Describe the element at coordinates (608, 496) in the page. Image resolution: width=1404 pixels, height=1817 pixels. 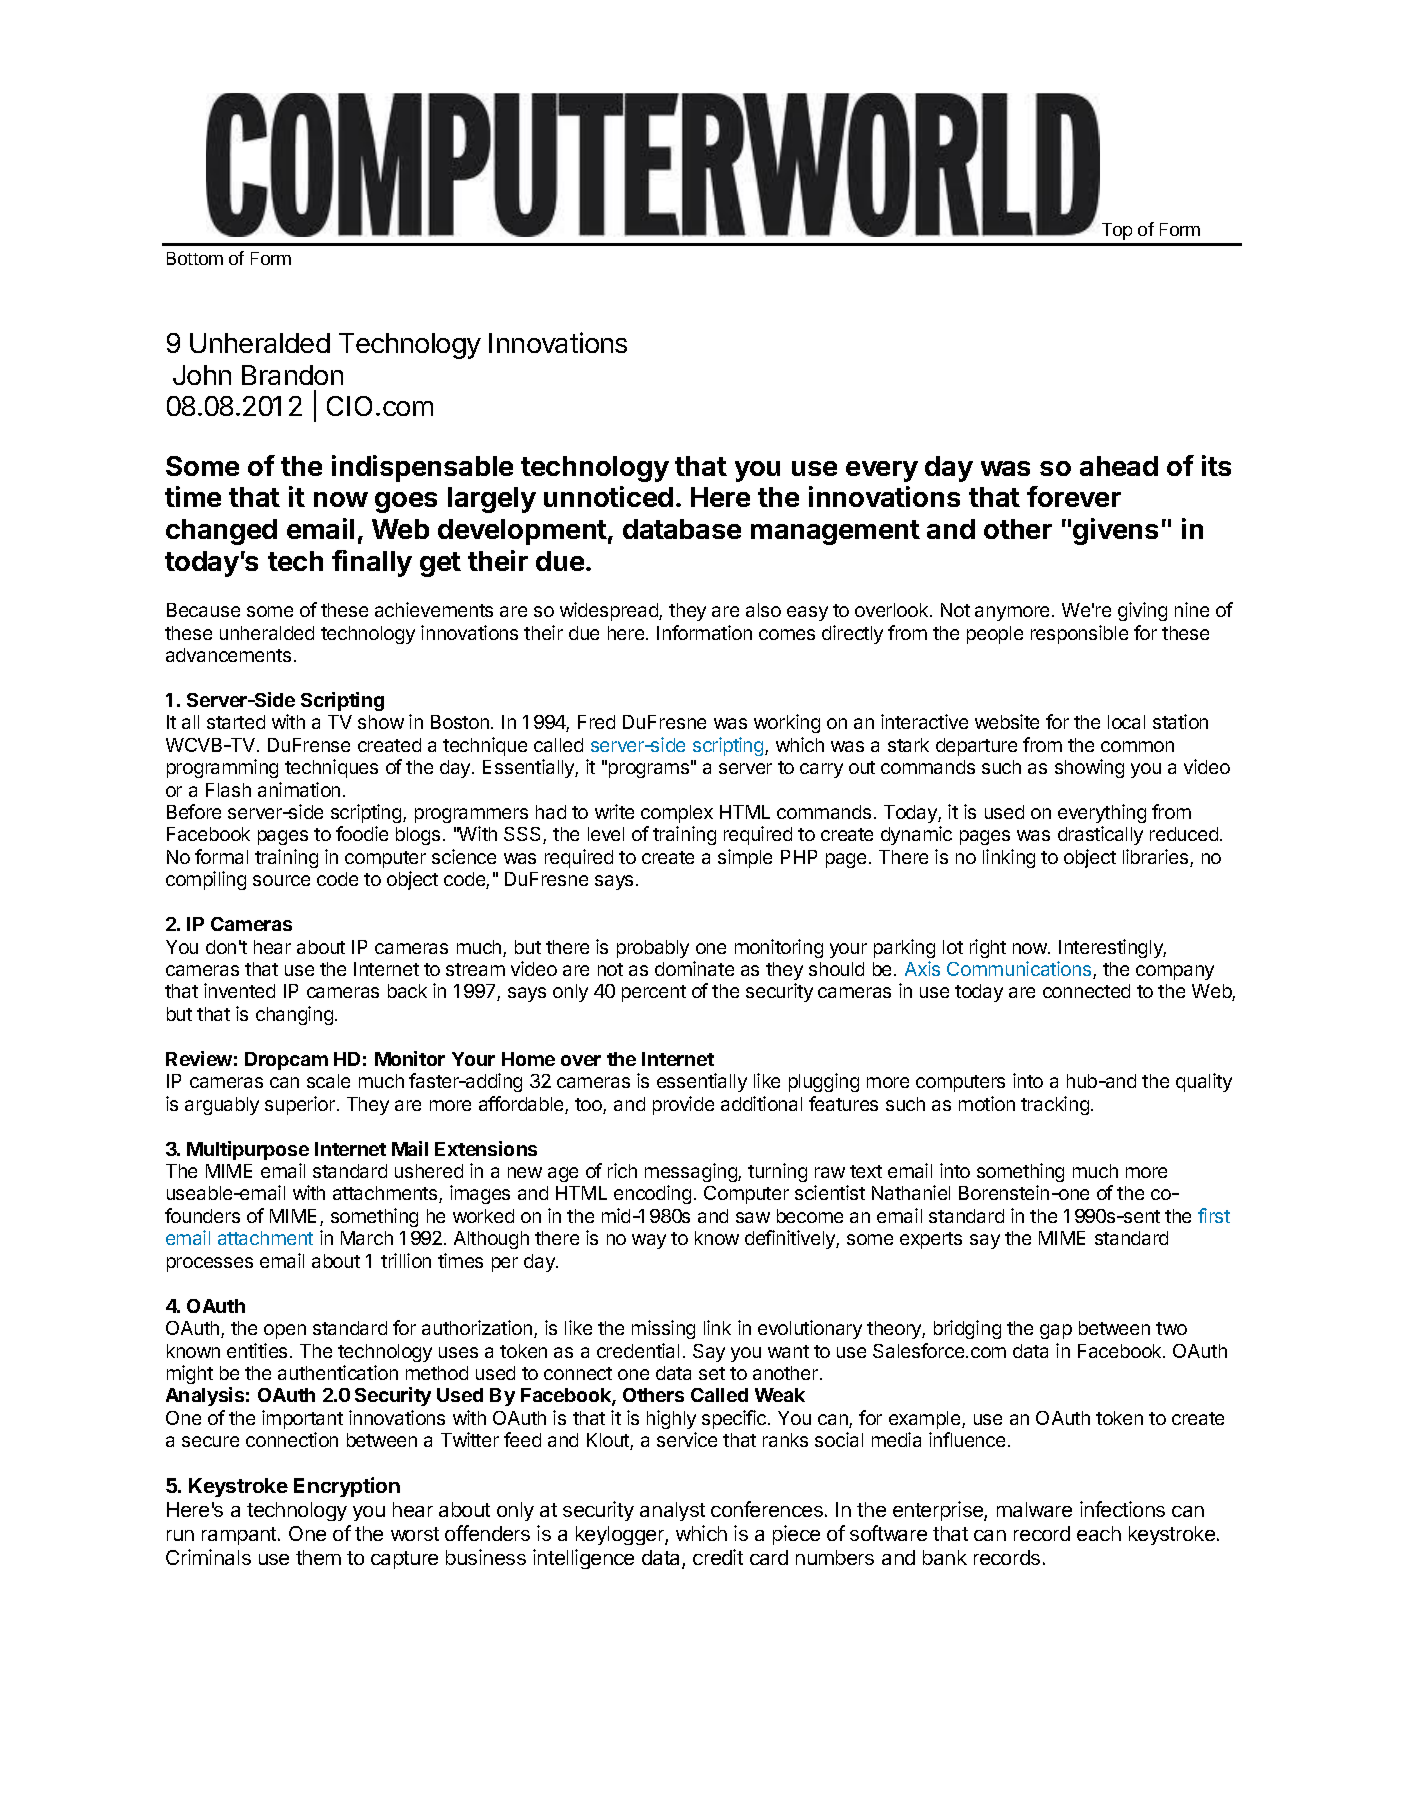
I see `unnoticed` at that location.
